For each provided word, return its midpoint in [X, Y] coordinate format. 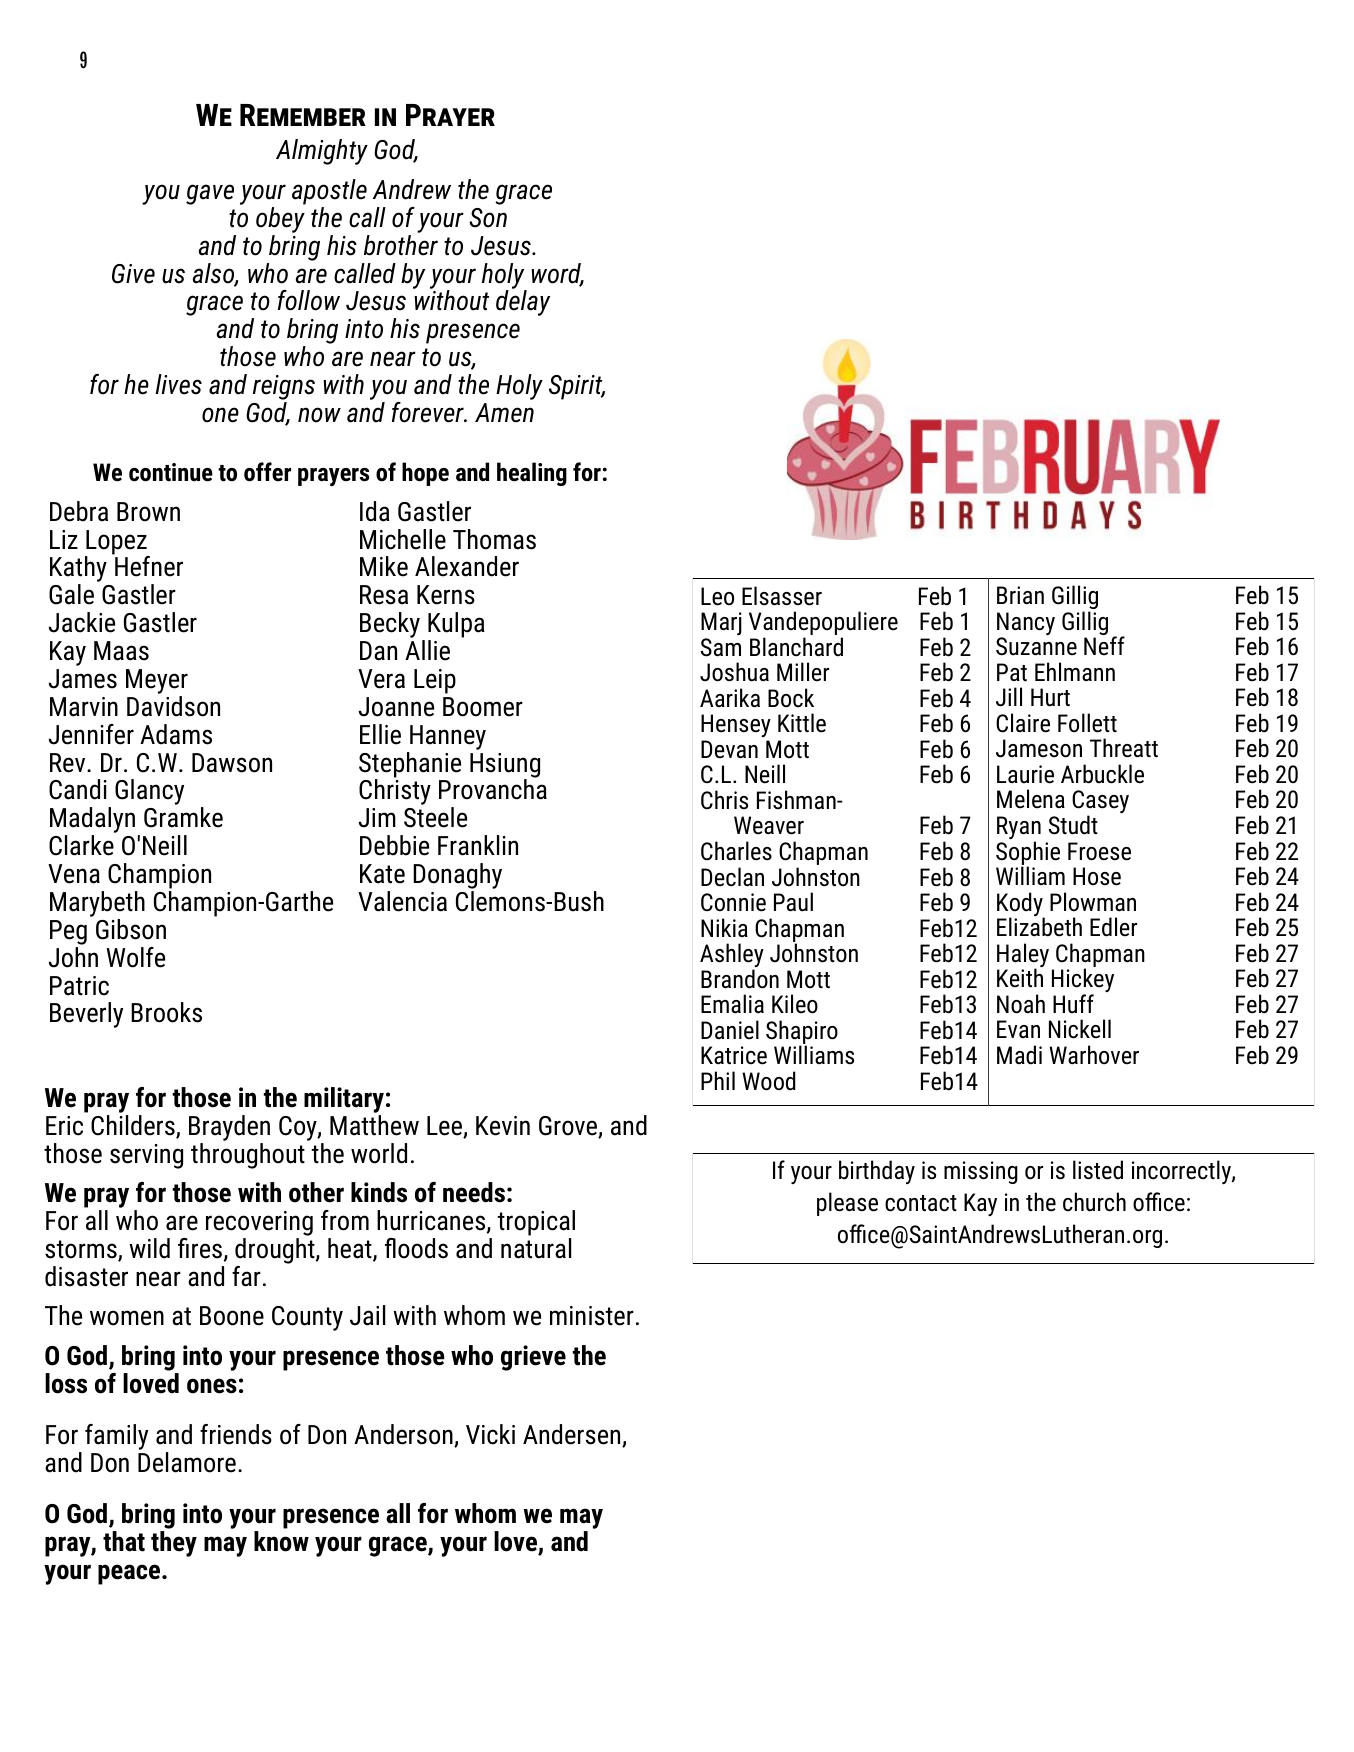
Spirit [577, 387]
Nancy [1026, 625]
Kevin [503, 1126]
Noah [1021, 1004]
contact [921, 1203]
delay [523, 302]
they [174, 1544]
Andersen [573, 1435]
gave [210, 194]
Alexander [467, 566]
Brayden [229, 1129]
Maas [121, 651]
